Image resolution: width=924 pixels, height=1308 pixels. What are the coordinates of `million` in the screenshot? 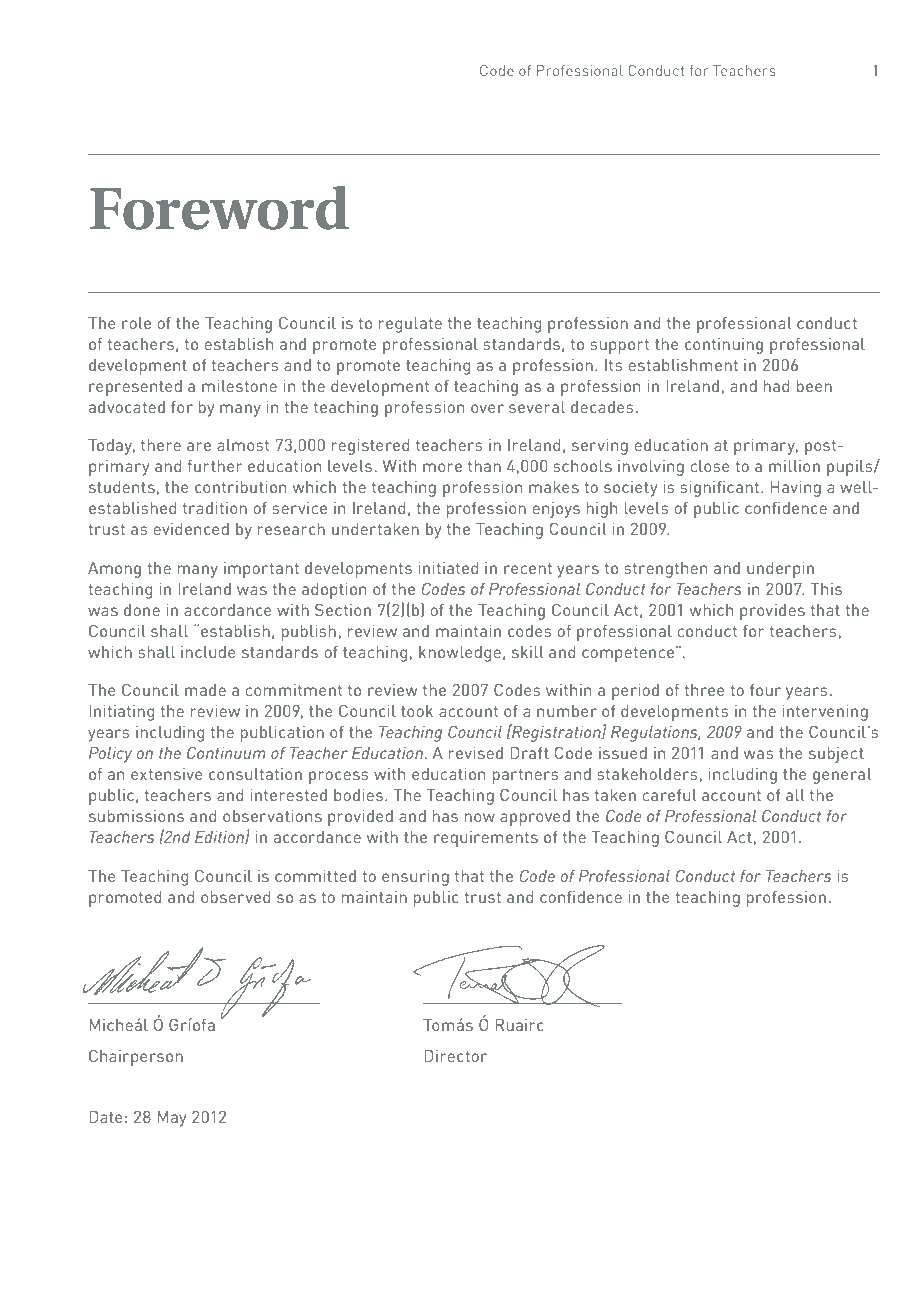 It's located at (794, 466).
